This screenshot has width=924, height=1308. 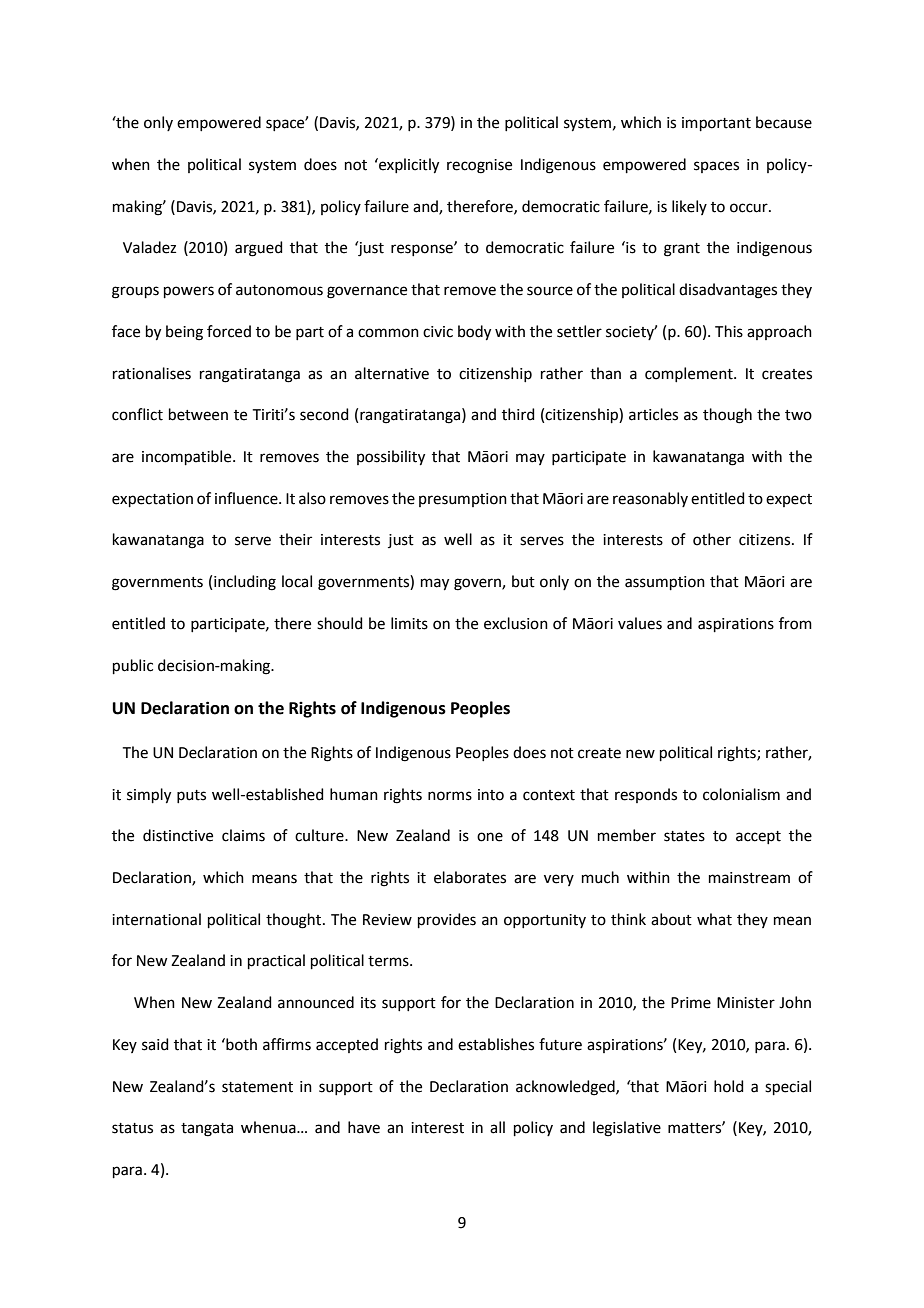 What do you see at coordinates (497, 1127) in the screenshot?
I see `all` at bounding box center [497, 1127].
